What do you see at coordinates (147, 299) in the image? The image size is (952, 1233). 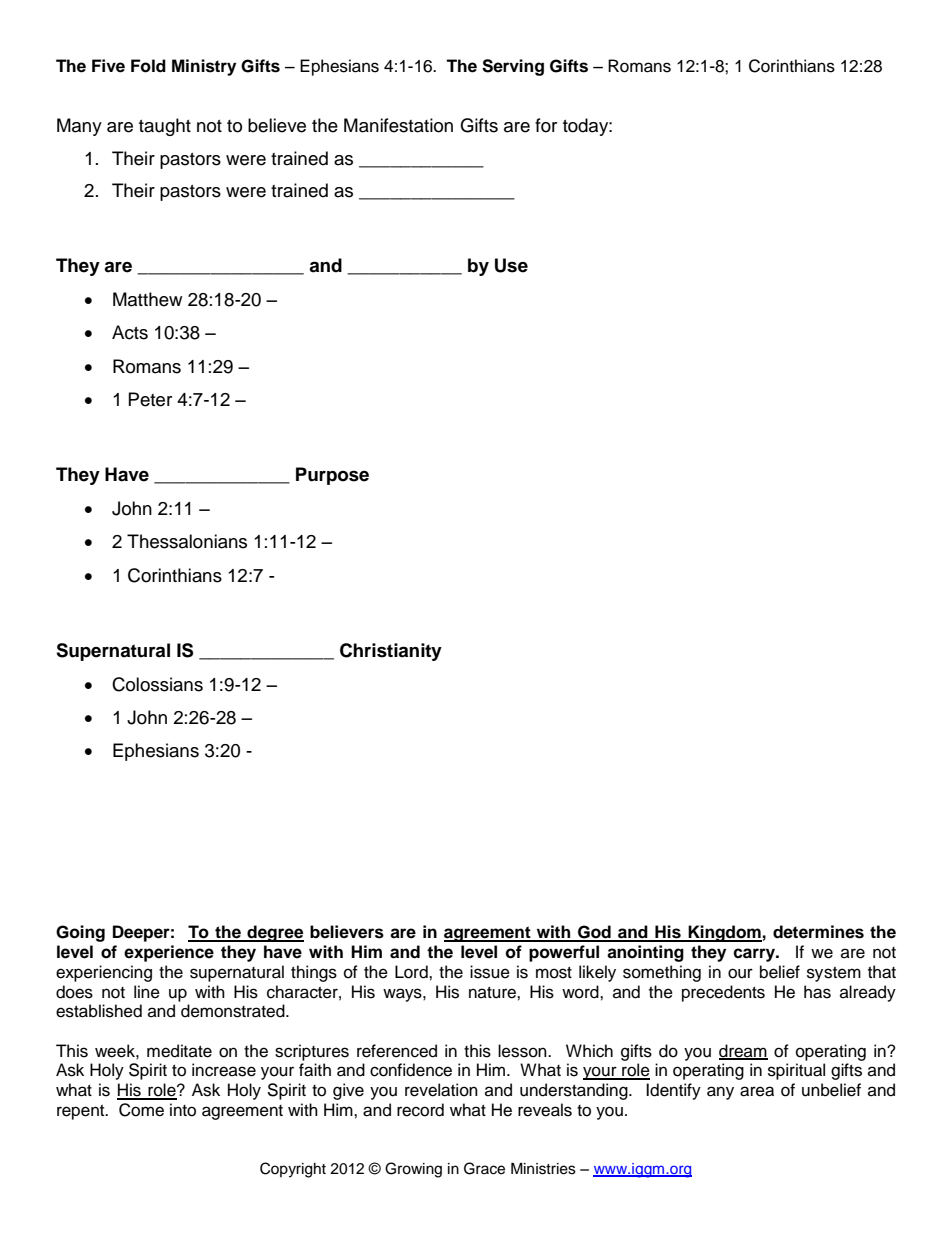 I see `Matthew` at bounding box center [147, 299].
